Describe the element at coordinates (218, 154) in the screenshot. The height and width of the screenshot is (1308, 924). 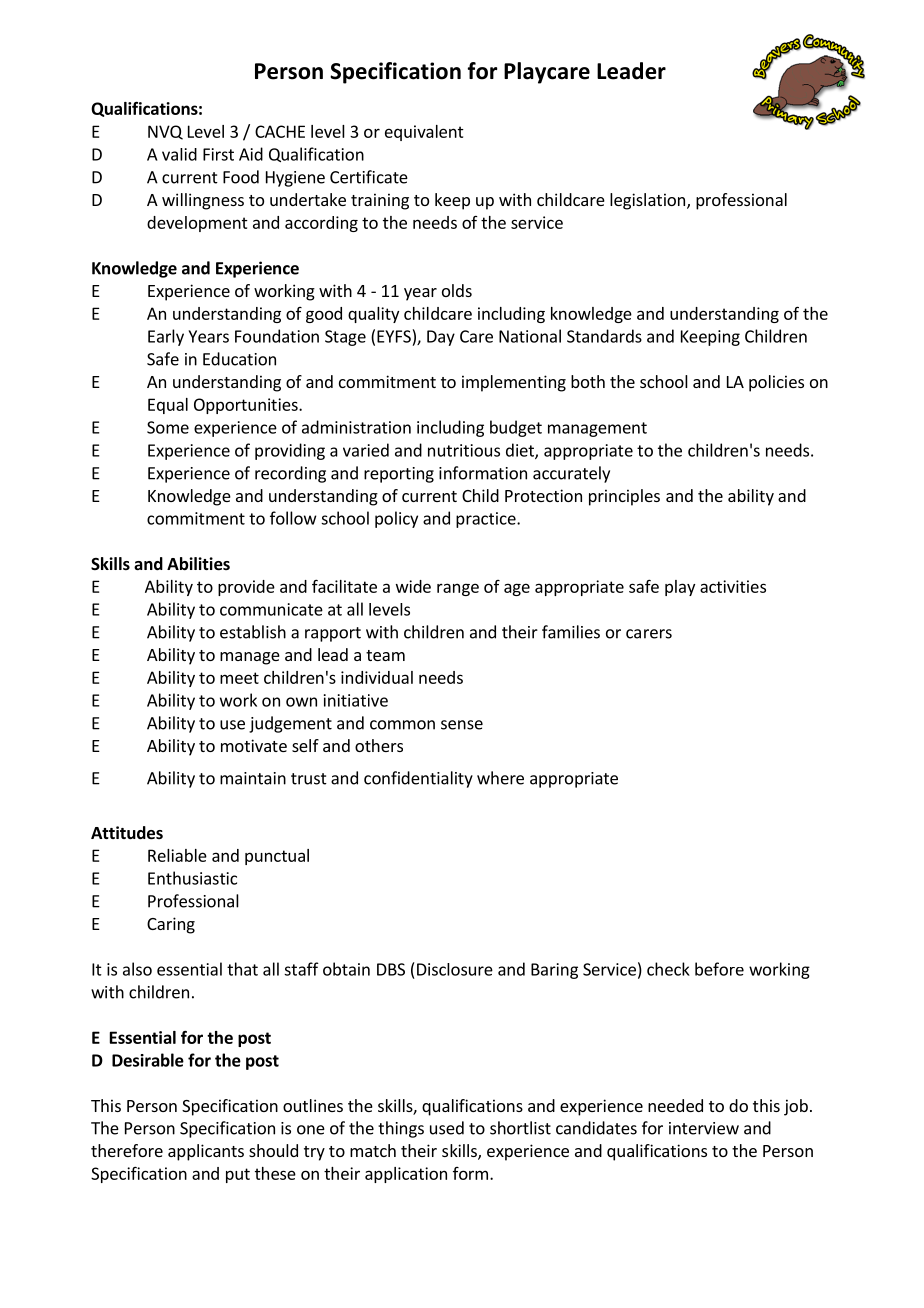
I see `First` at that location.
